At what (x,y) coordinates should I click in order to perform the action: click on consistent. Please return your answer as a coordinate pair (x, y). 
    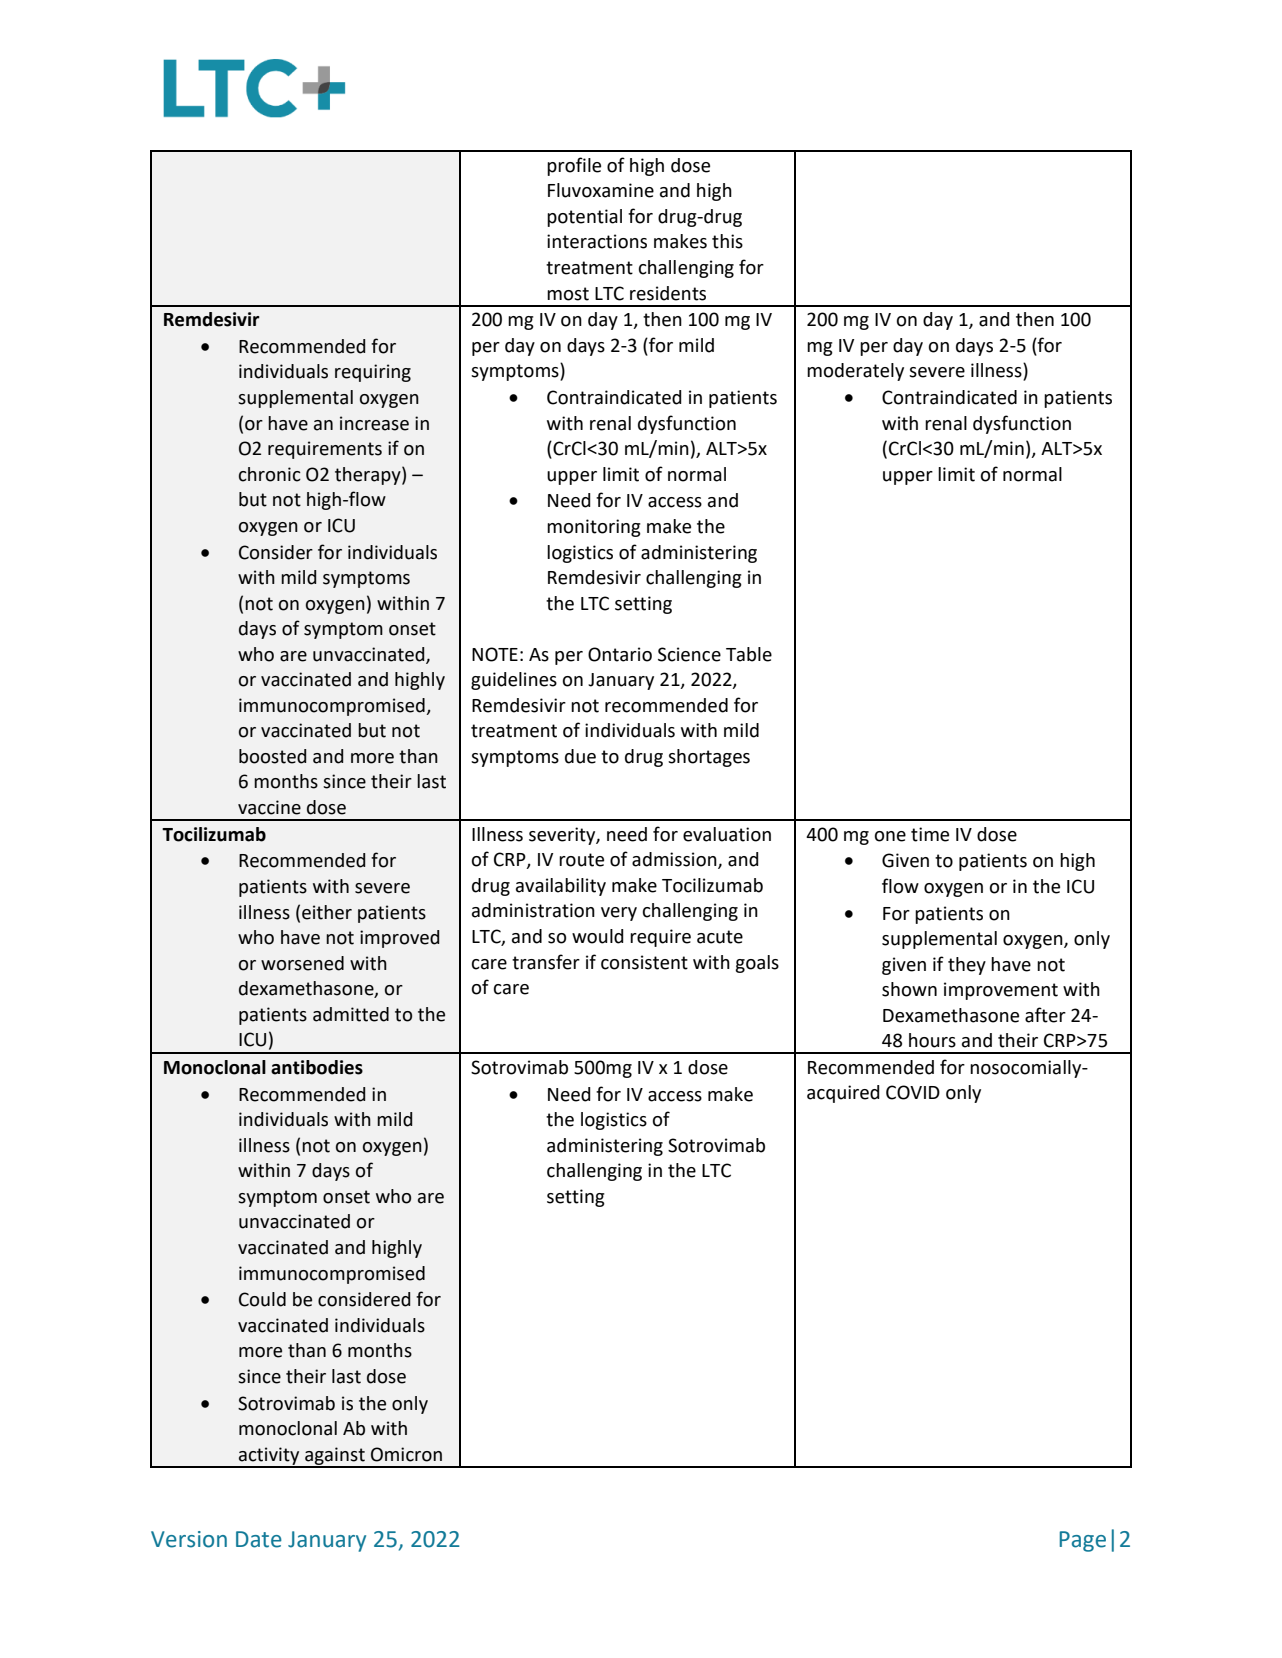
    Looking at the image, I should click on (644, 962).
